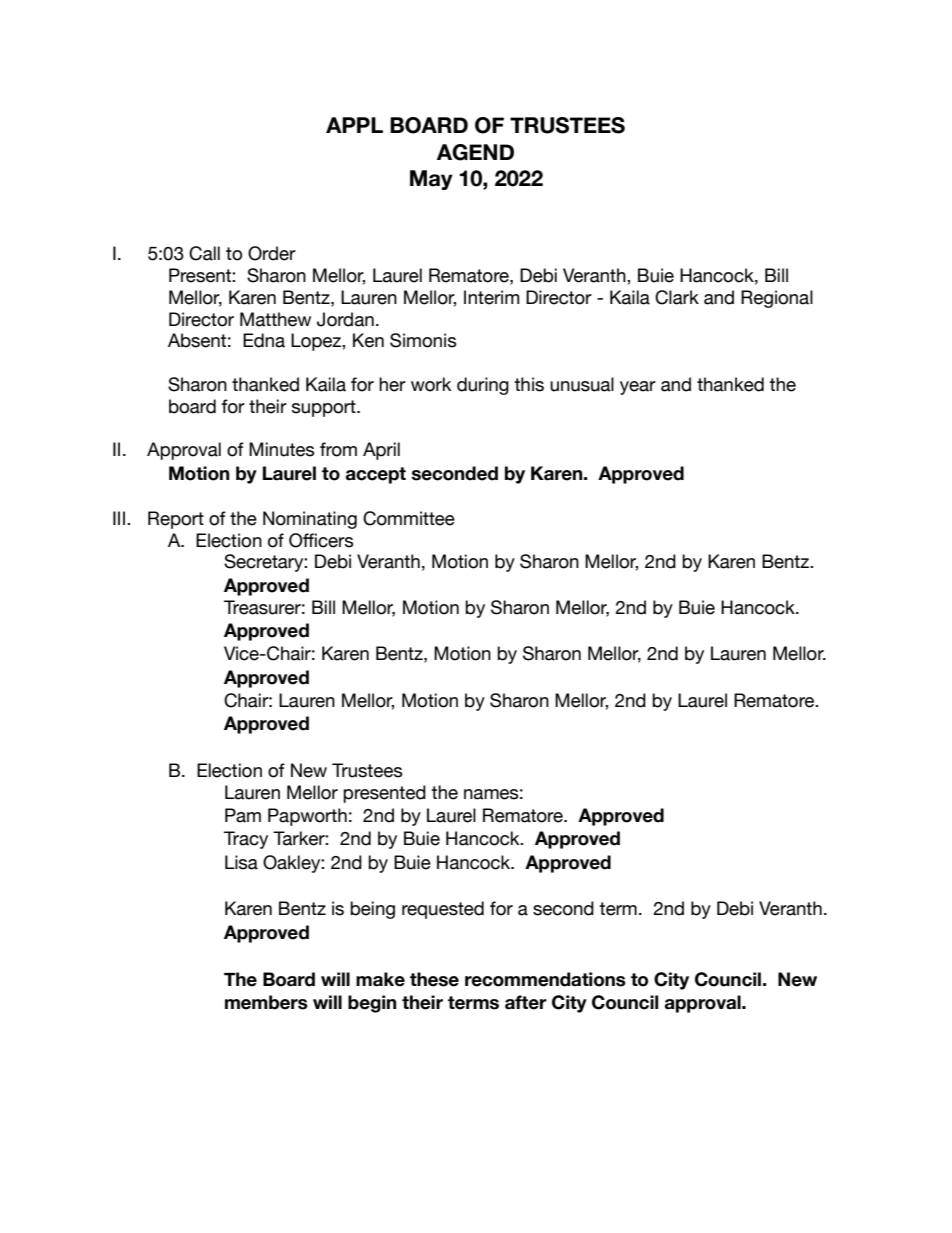 The width and height of the document is (952, 1233). I want to click on work, so click(431, 384).
